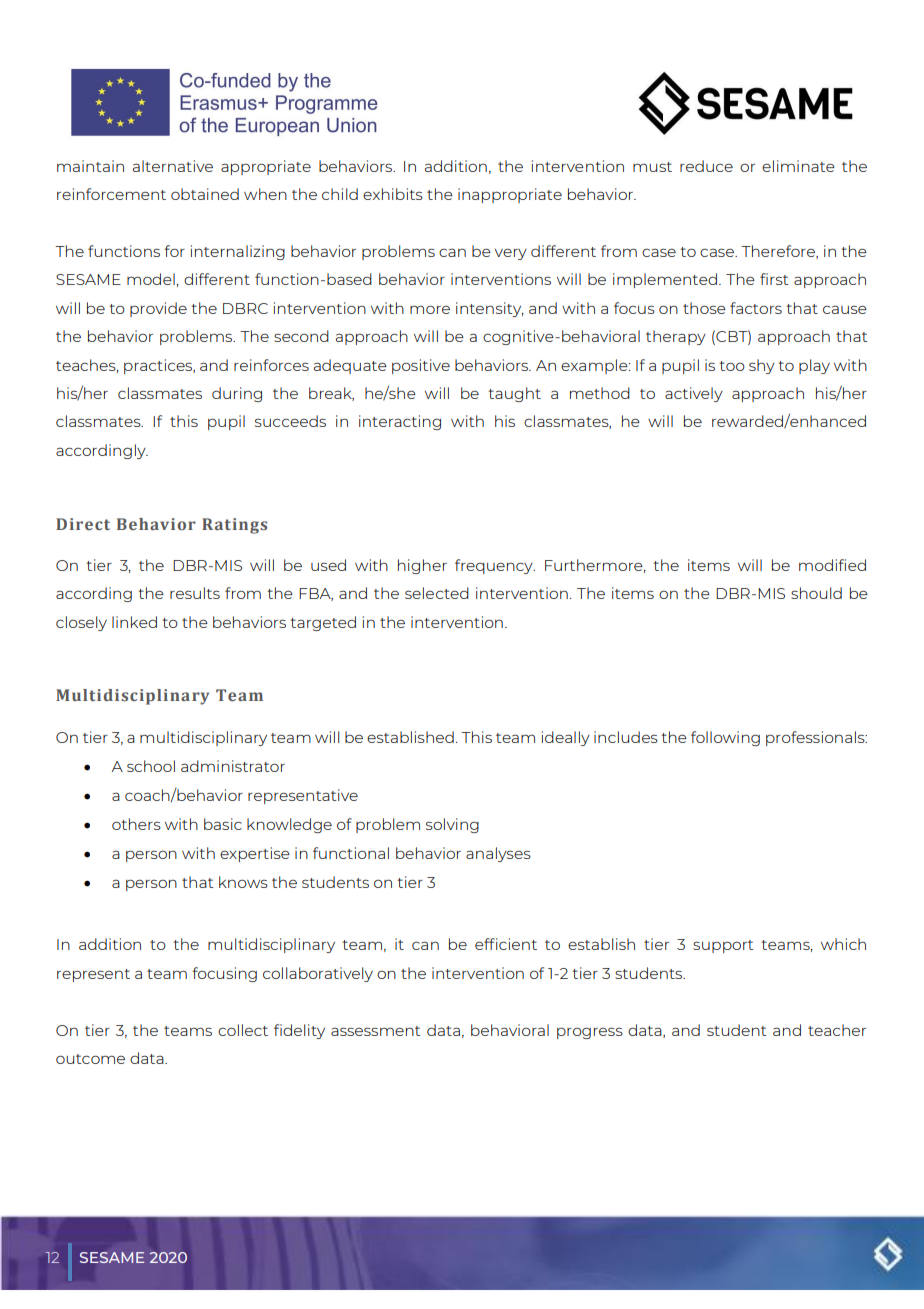 The image size is (924, 1309). Describe the element at coordinates (243, 1030) in the screenshot. I see `collect` at that location.
